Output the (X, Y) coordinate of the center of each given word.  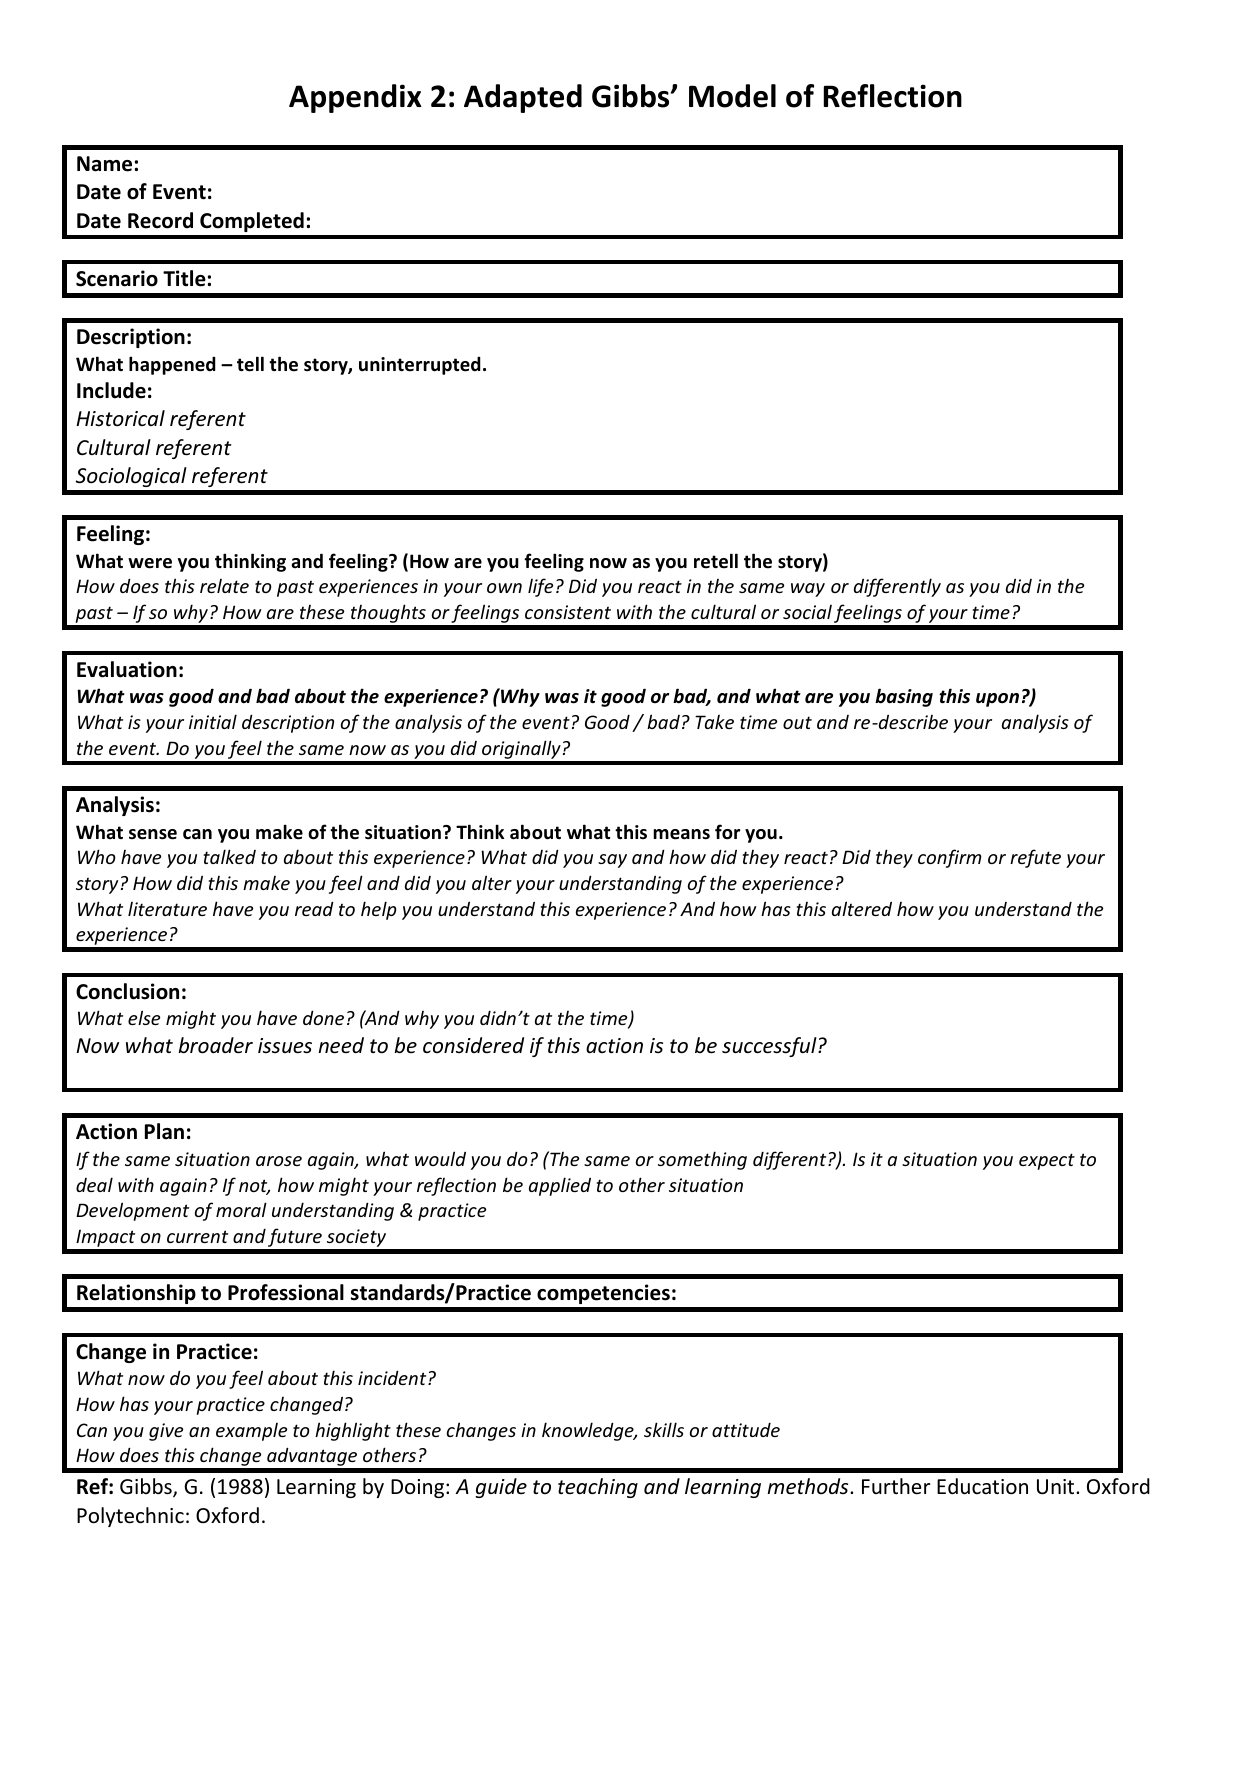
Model (732, 96)
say (612, 861)
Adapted (523, 98)
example (251, 1432)
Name (104, 164)
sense (153, 834)
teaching (598, 1488)
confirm (949, 858)
